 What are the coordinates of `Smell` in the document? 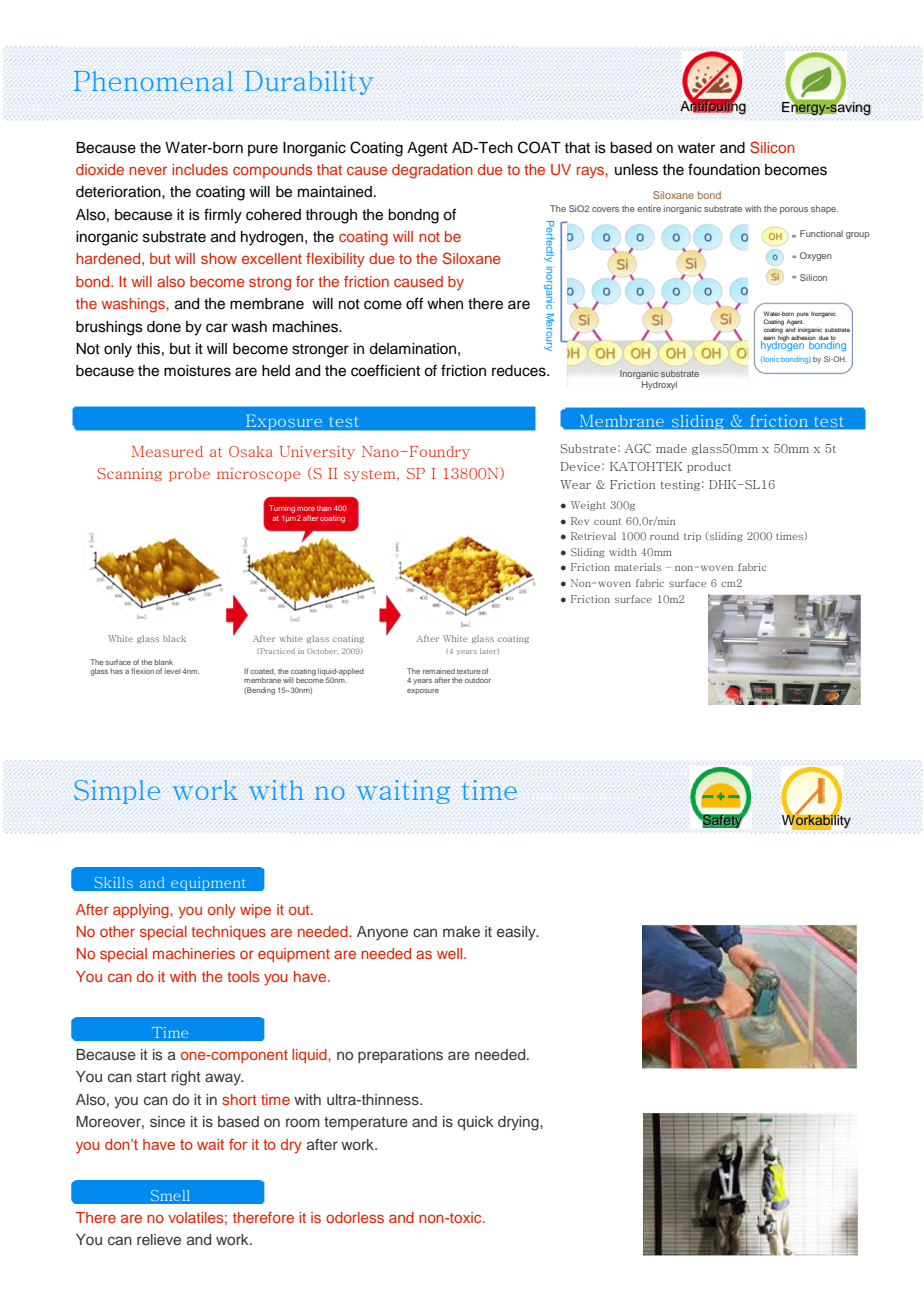 It's located at (170, 1195).
